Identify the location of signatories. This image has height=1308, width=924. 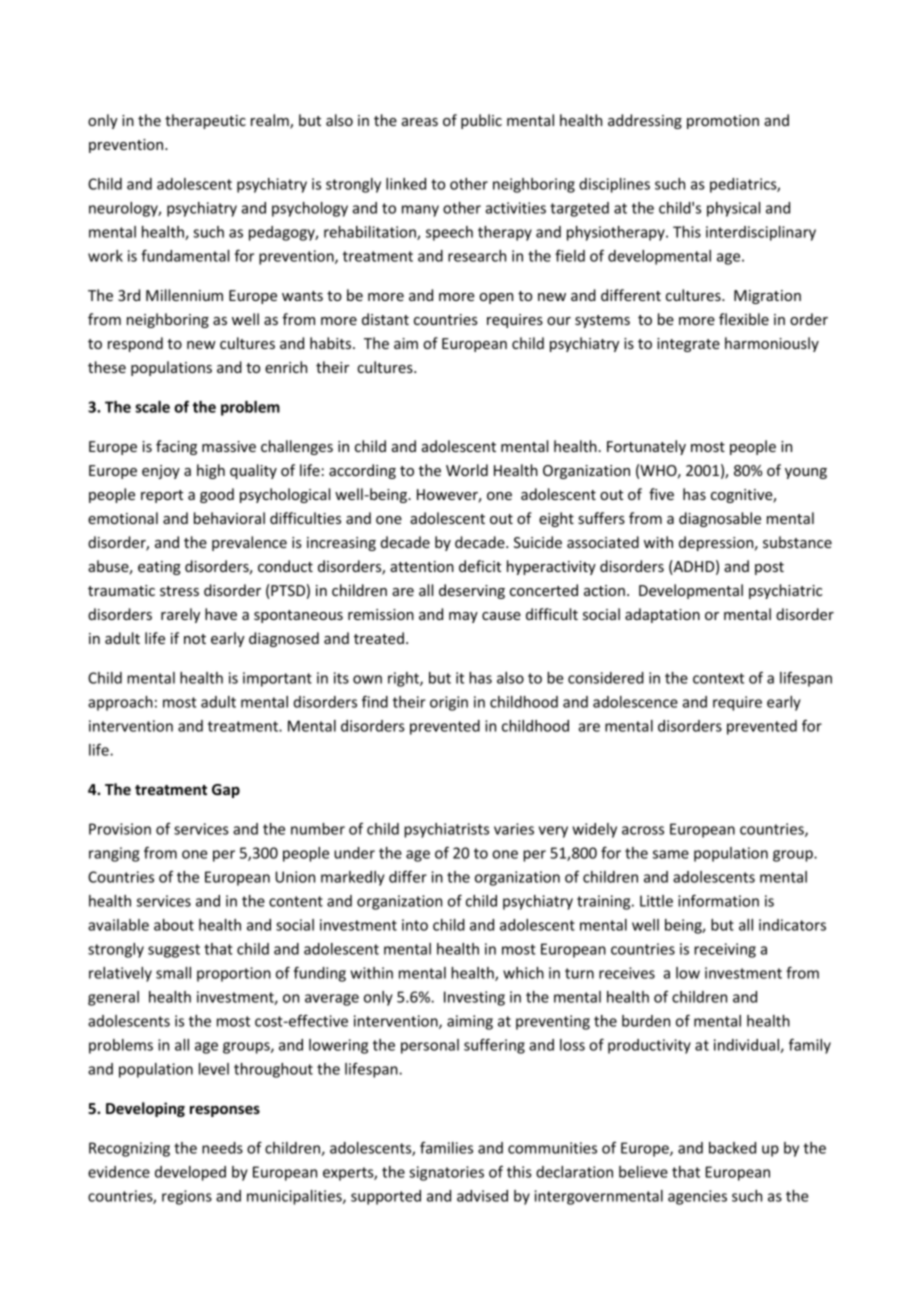
(446, 1173).
